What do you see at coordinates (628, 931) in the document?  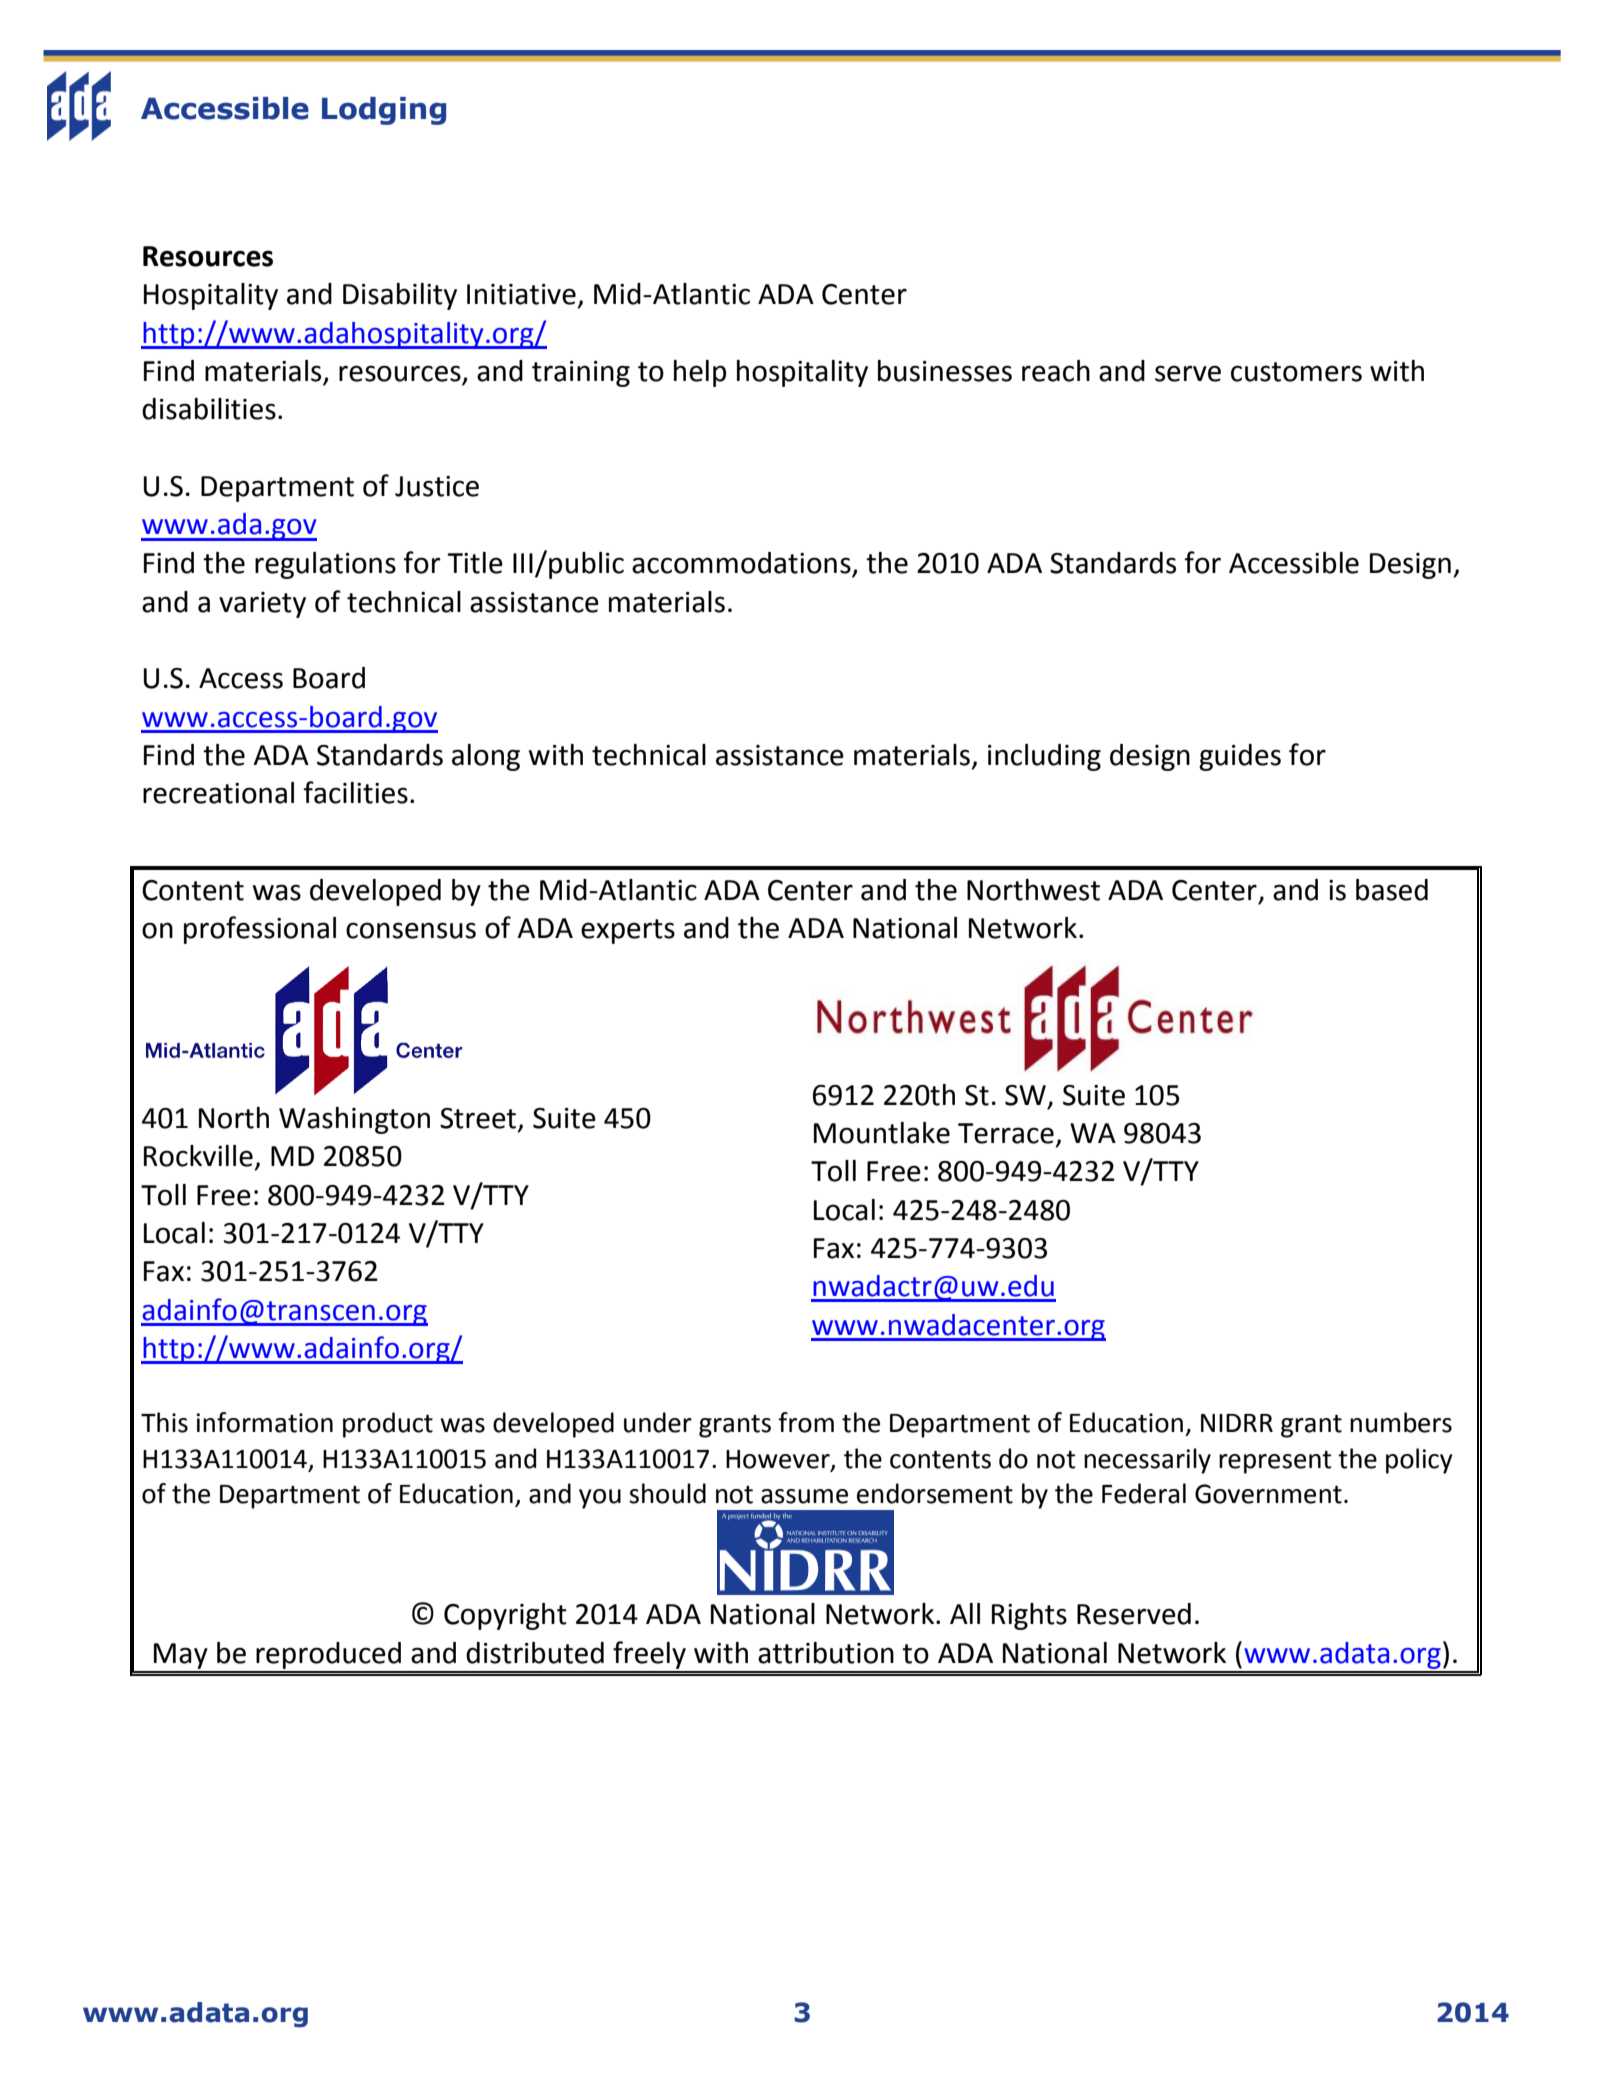 I see `experts` at bounding box center [628, 931].
